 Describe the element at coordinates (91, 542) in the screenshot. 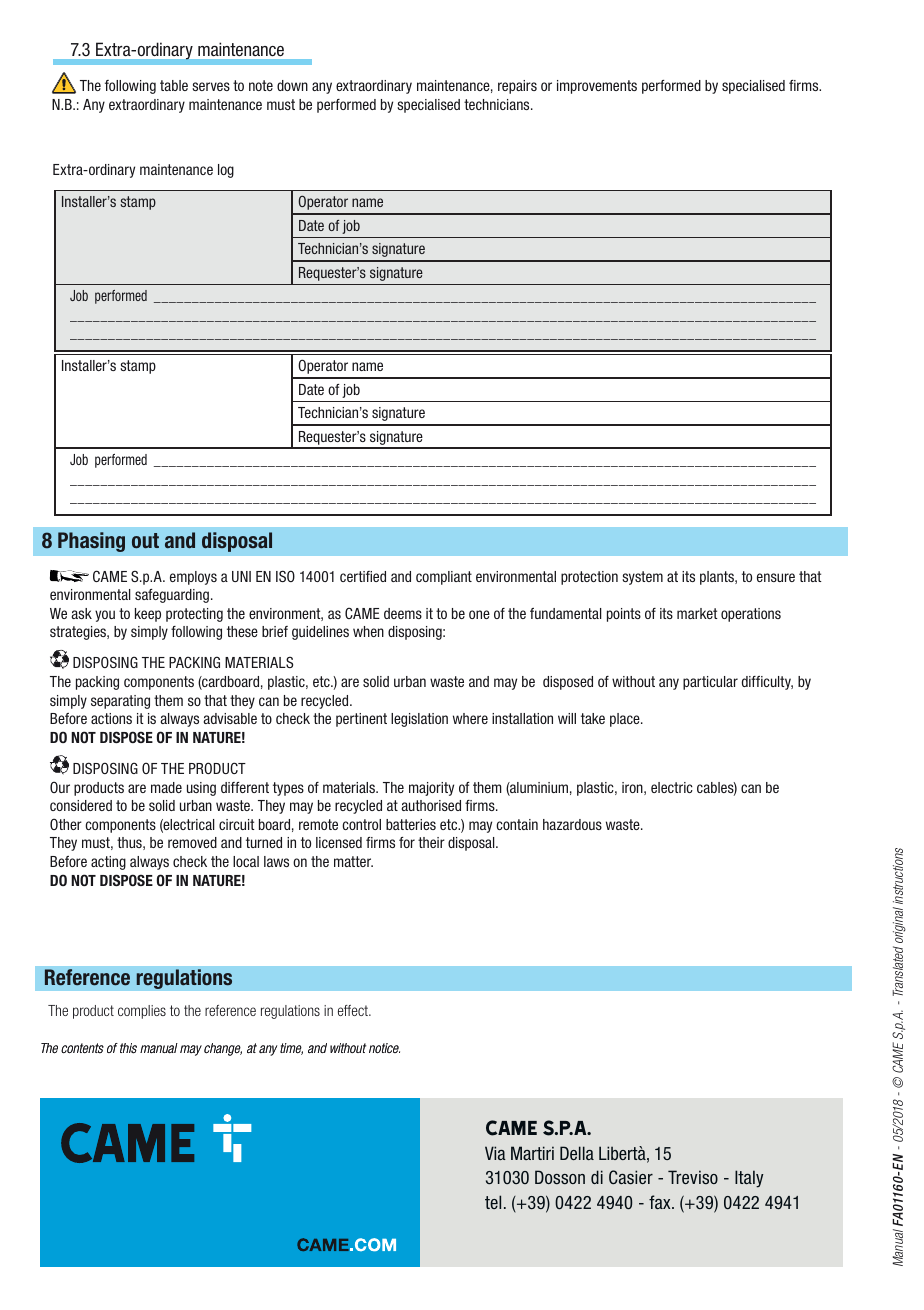

I see `Phasing` at that location.
